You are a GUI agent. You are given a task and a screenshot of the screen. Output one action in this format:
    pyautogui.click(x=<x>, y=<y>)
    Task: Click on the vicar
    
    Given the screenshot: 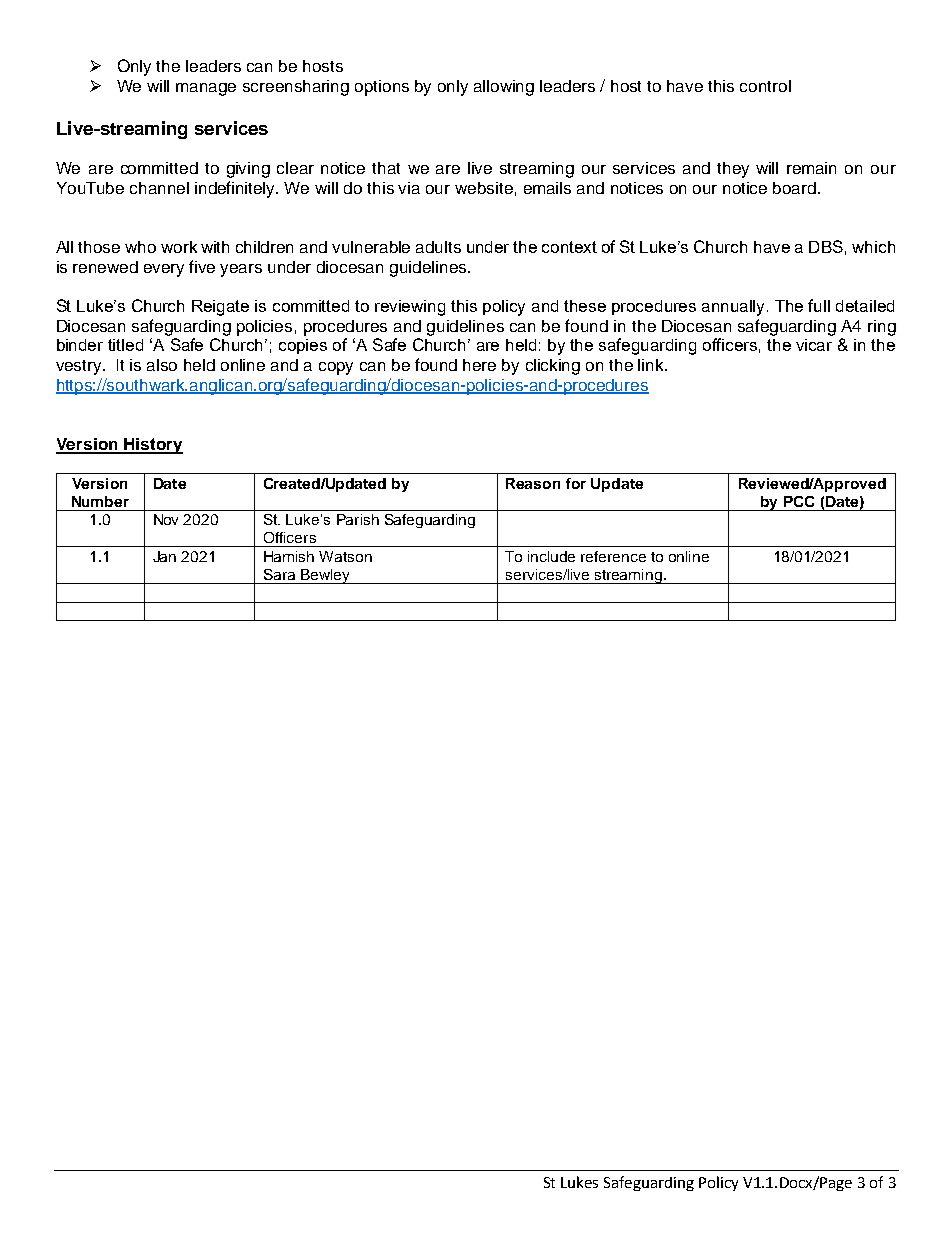 What is the action you would take?
    pyautogui.click(x=814, y=345)
